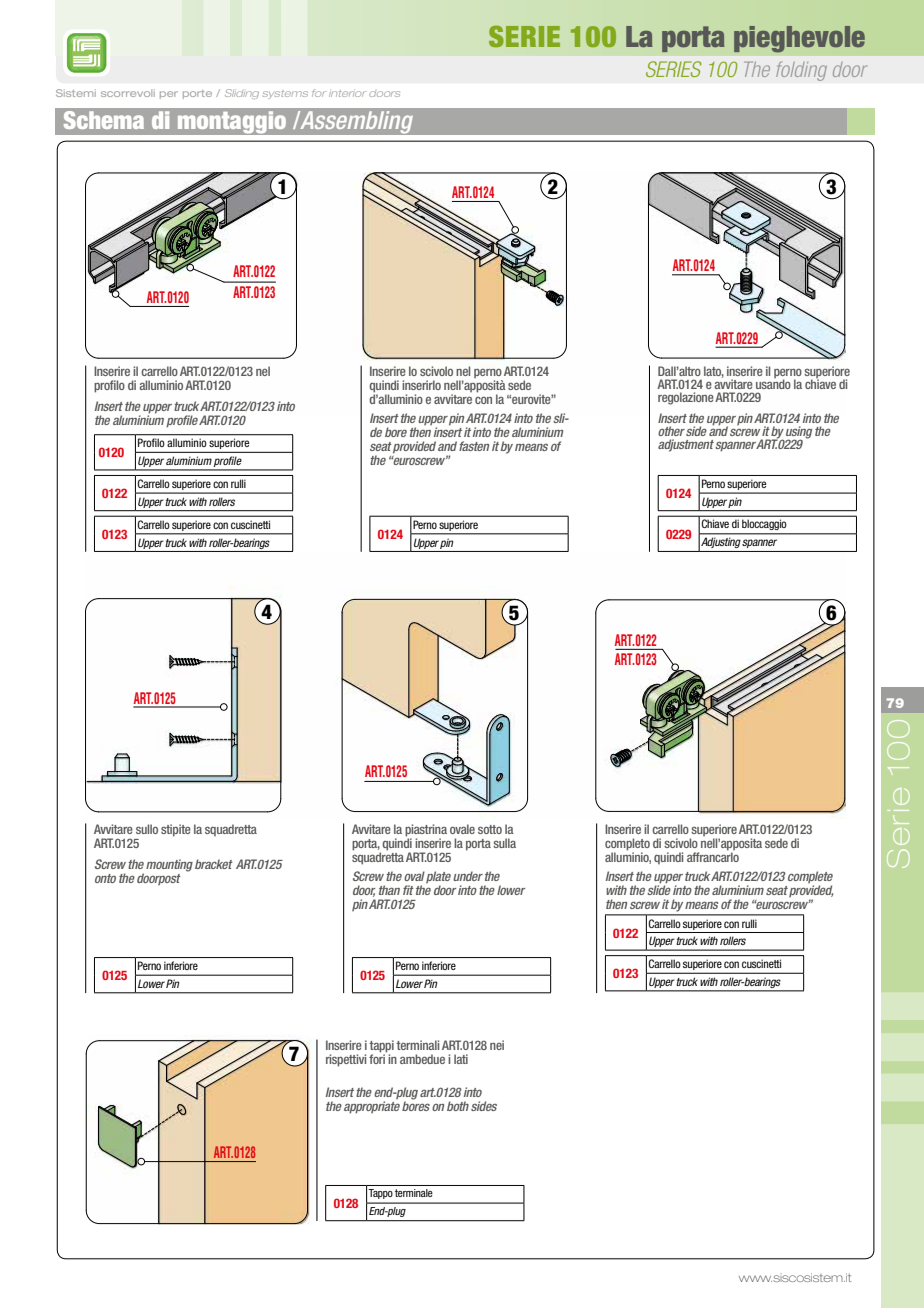 The image size is (924, 1308). I want to click on than, so click(389, 890).
